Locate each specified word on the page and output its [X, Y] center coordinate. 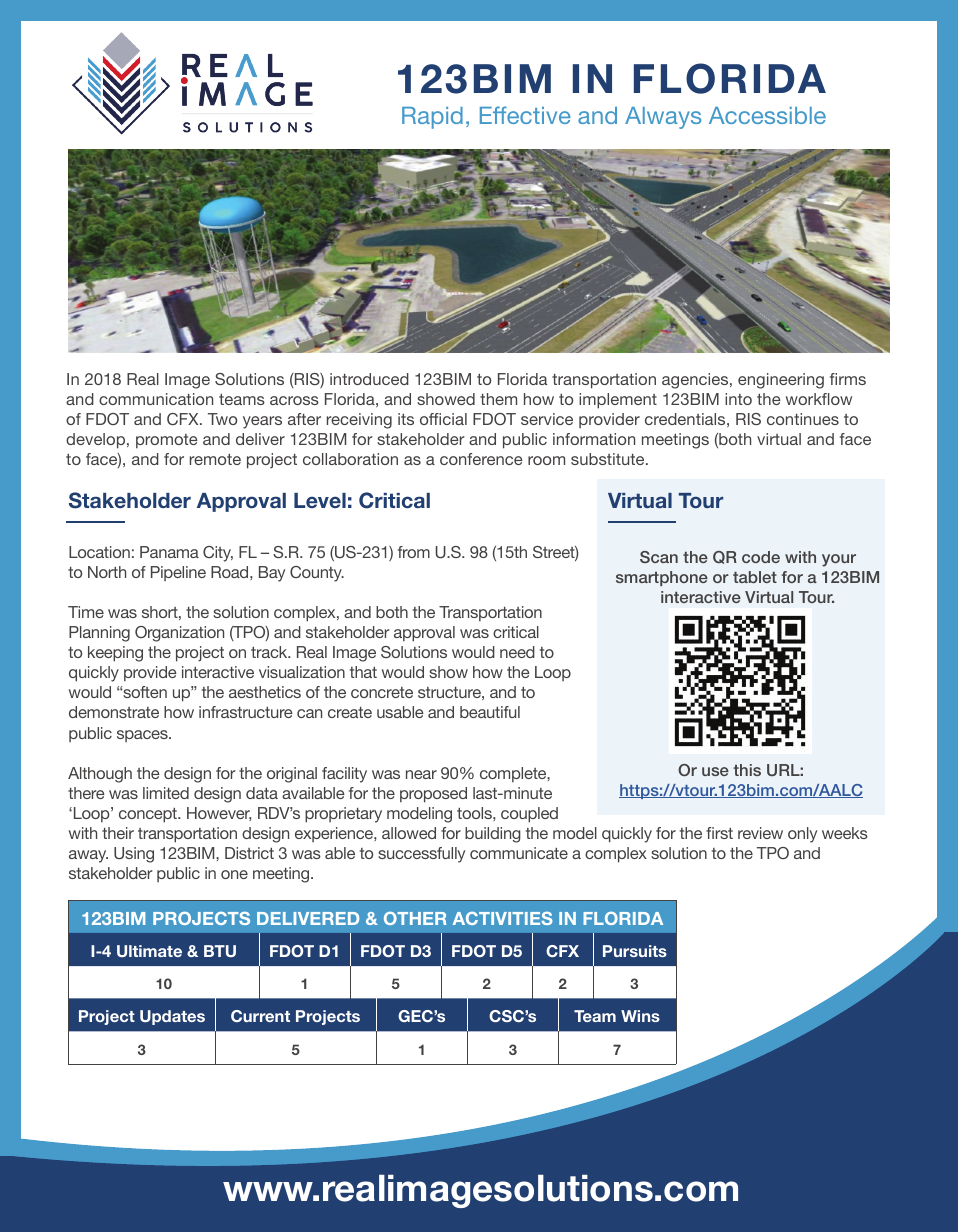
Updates [172, 1017]
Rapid [432, 118]
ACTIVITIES [503, 918]
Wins [640, 1016]
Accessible [767, 115]
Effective [525, 115]
